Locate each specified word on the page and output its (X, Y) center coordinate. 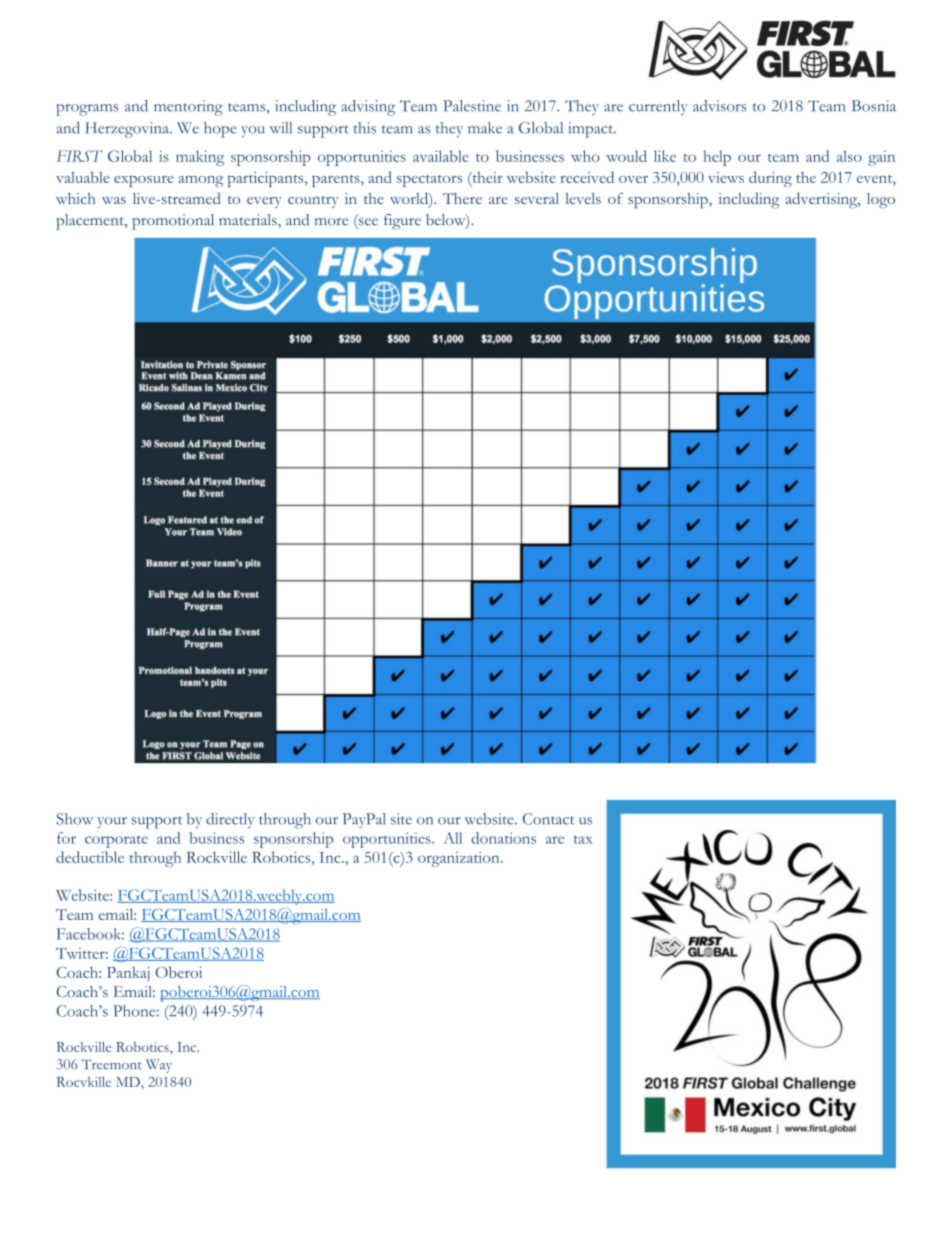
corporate (116, 841)
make (485, 128)
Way (159, 1066)
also (849, 156)
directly (230, 821)
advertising (823, 200)
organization (460, 859)
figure (402, 222)
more (331, 222)
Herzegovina (128, 130)
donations (503, 838)
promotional (173, 222)
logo (881, 201)
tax (583, 839)
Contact (548, 819)
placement (91, 222)
